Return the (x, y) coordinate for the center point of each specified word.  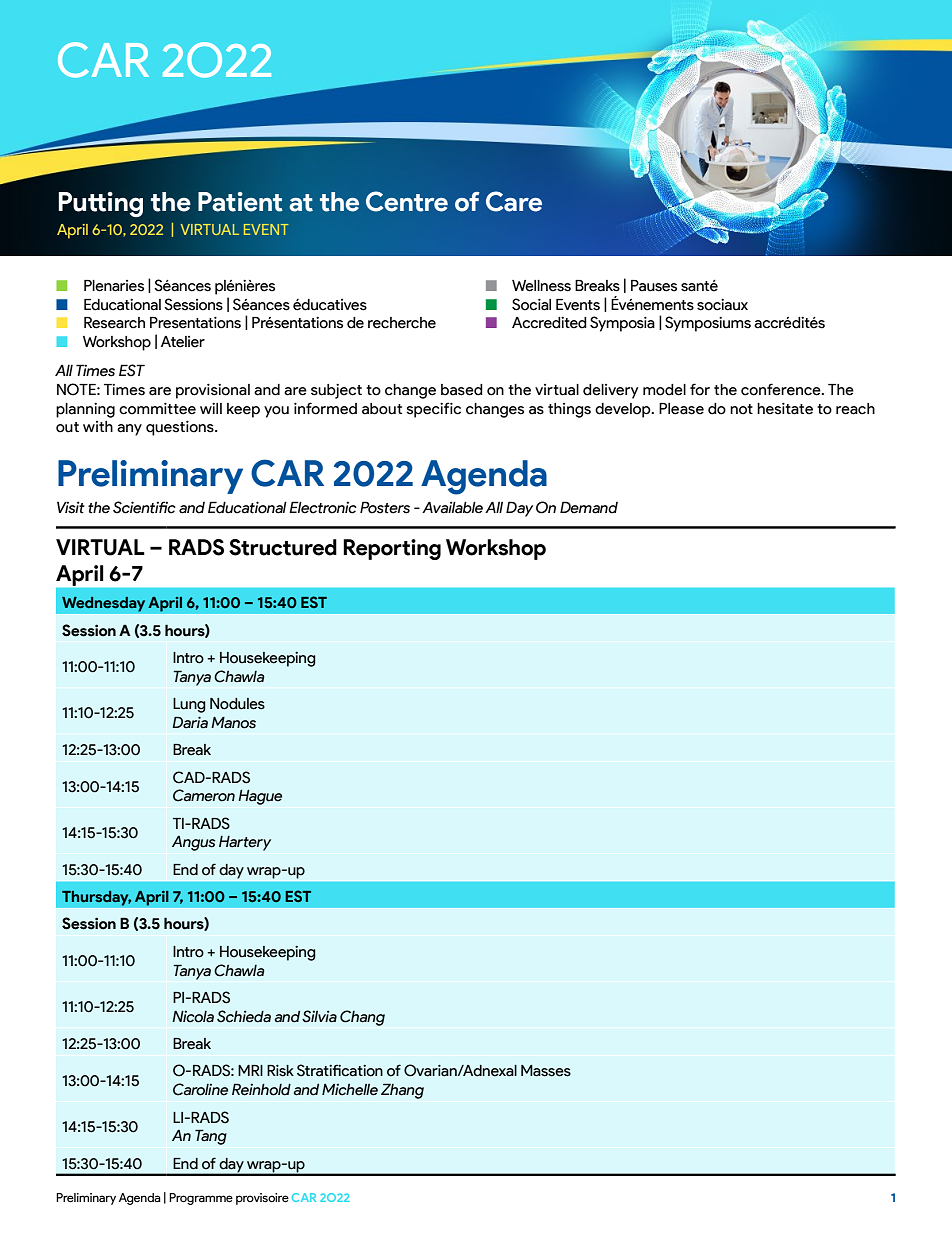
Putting (101, 205)
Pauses (654, 286)
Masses (546, 1071)
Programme (201, 1199)
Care (514, 201)
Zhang (402, 1091)
